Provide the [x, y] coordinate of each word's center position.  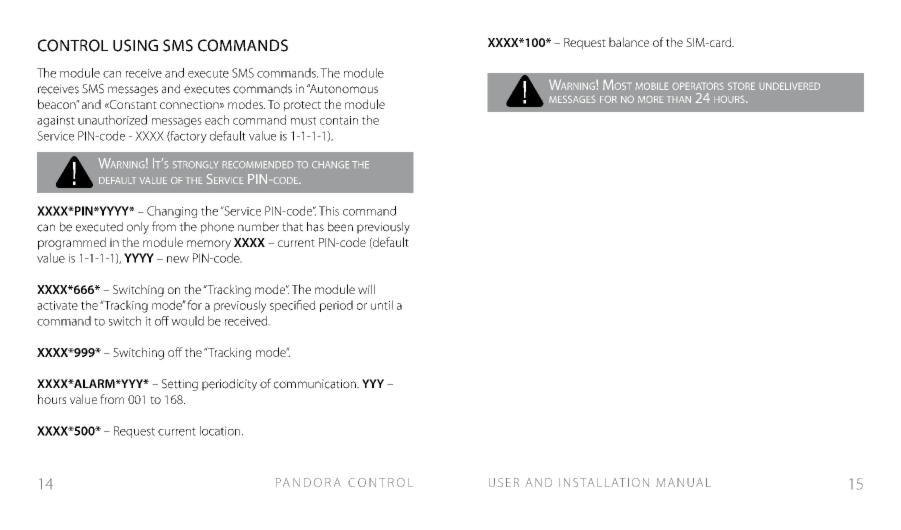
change [330, 165]
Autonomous [343, 89]
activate [57, 305]
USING [135, 45]
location [221, 431]
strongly [196, 165]
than [679, 99]
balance [629, 42]
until [382, 305]
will [366, 289]
